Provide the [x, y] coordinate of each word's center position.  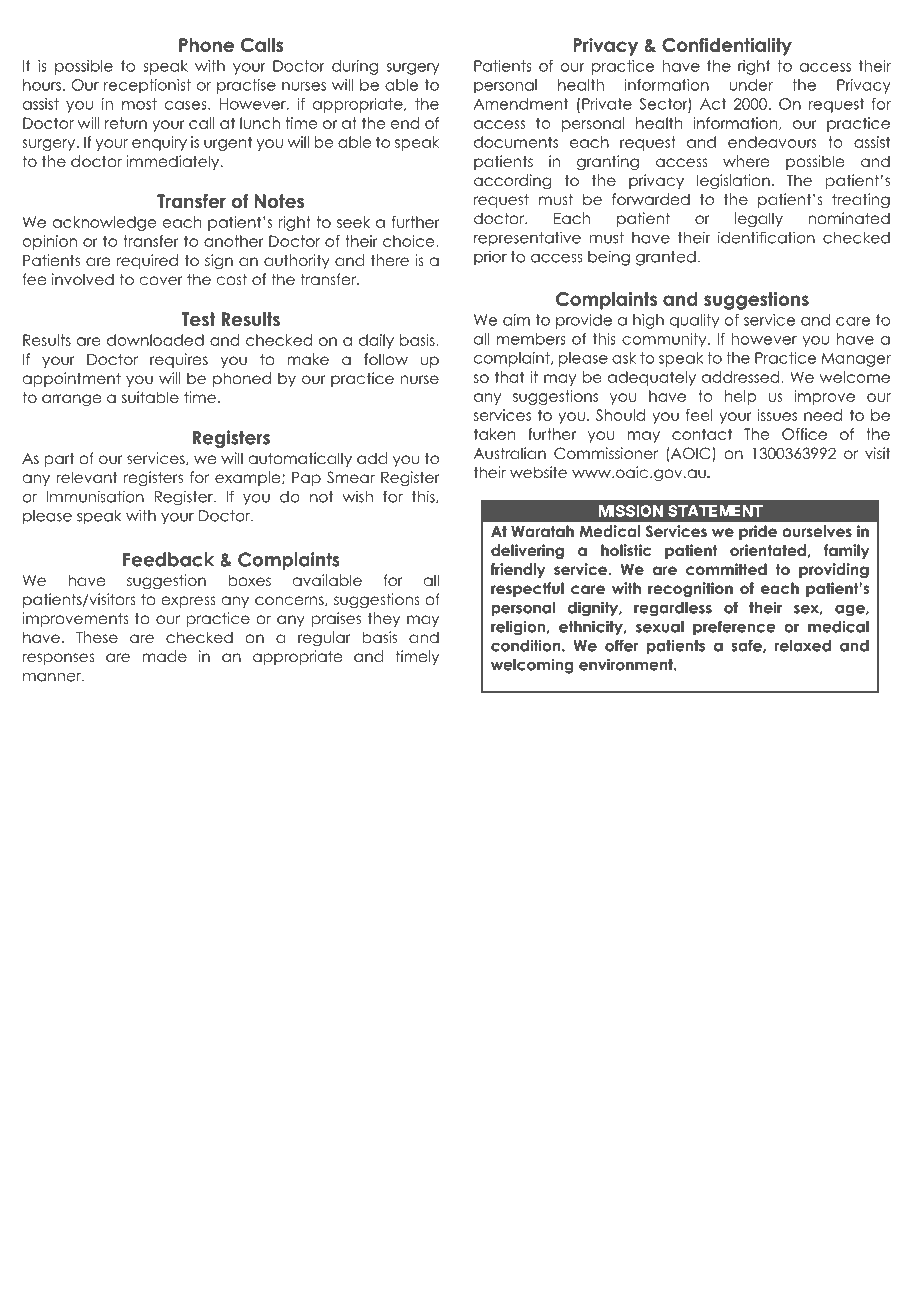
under [751, 85]
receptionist [147, 86]
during [355, 67]
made [165, 656]
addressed [740, 377]
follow [386, 359]
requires [179, 360]
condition [527, 645]
